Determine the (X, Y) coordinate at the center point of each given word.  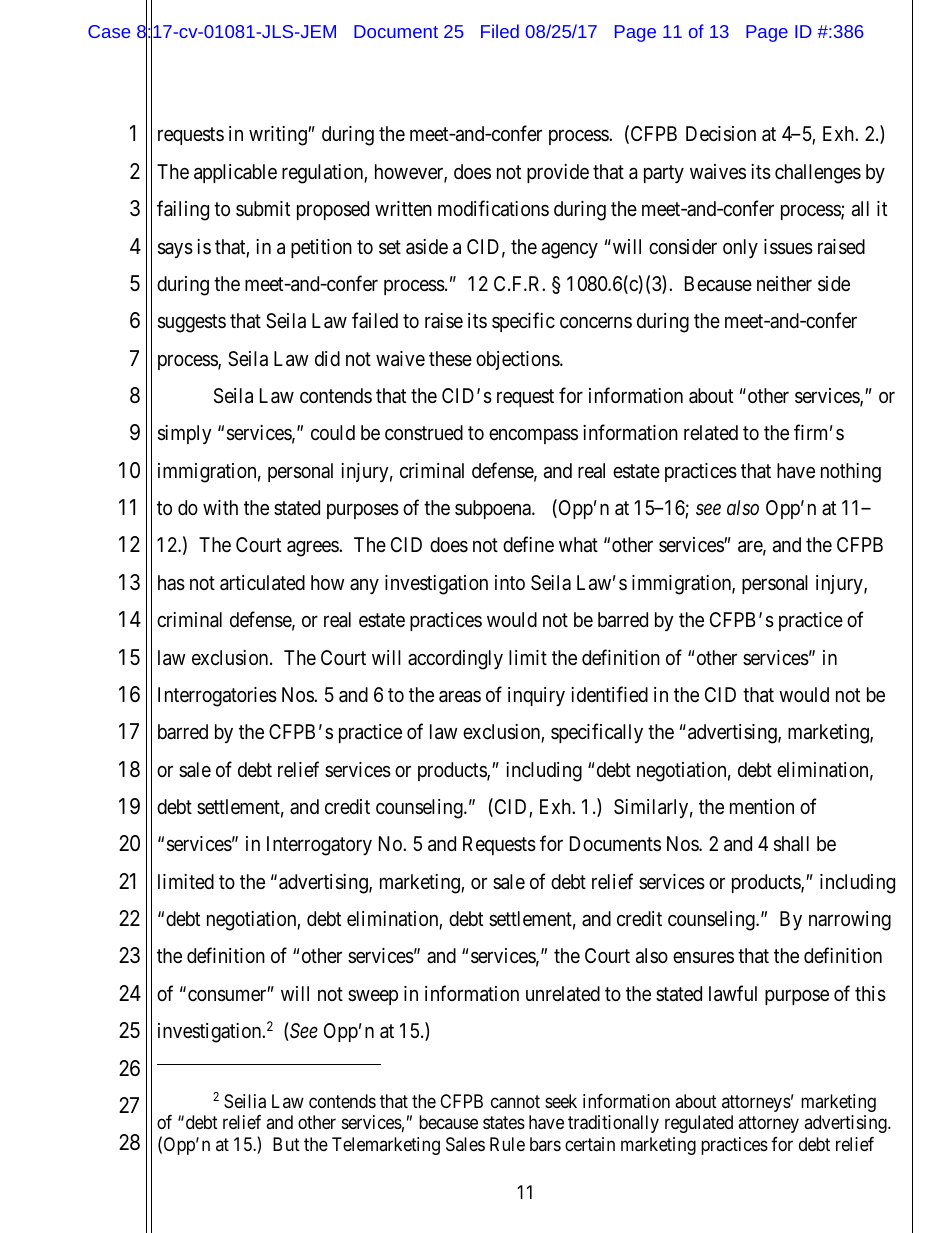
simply (185, 434)
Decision (721, 134)
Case (109, 31)
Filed (500, 31)
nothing (851, 473)
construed (424, 432)
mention (762, 806)
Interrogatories (217, 697)
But (286, 1144)
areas (460, 697)
